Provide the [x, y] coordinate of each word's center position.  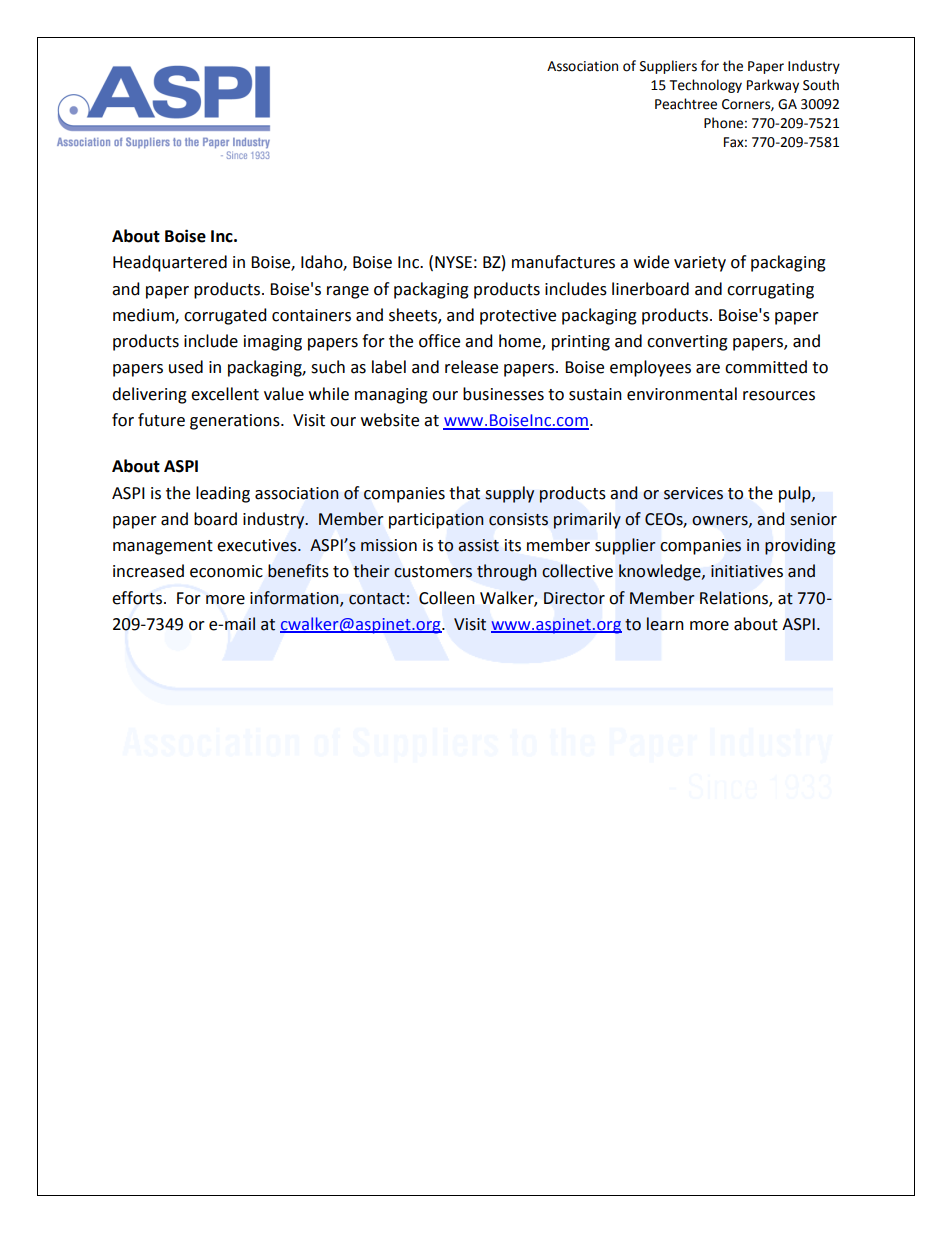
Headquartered [170, 263]
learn [665, 624]
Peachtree [686, 104]
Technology [706, 86]
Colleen [447, 598]
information [295, 598]
